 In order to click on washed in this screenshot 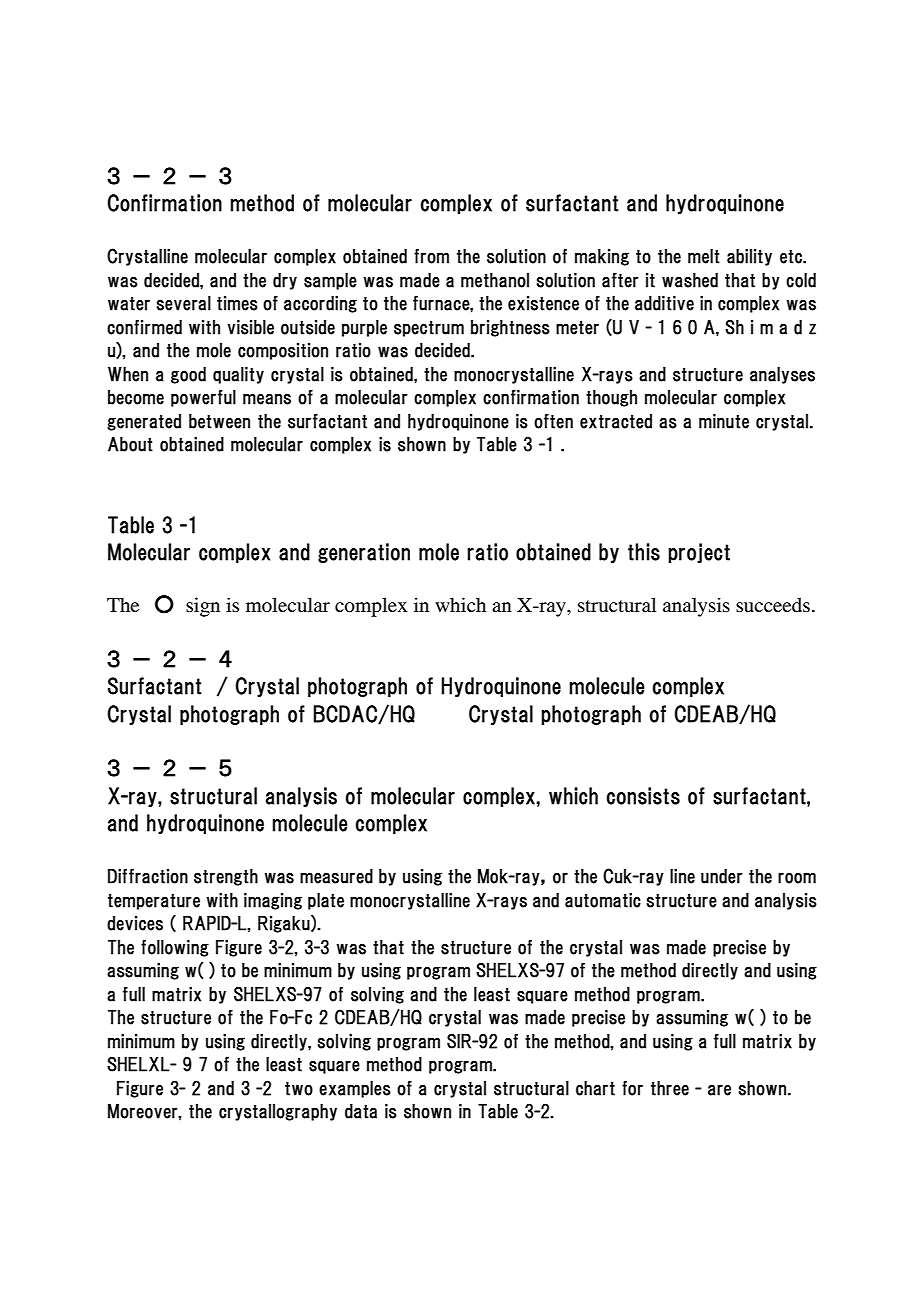, I will do `click(690, 280)`.
